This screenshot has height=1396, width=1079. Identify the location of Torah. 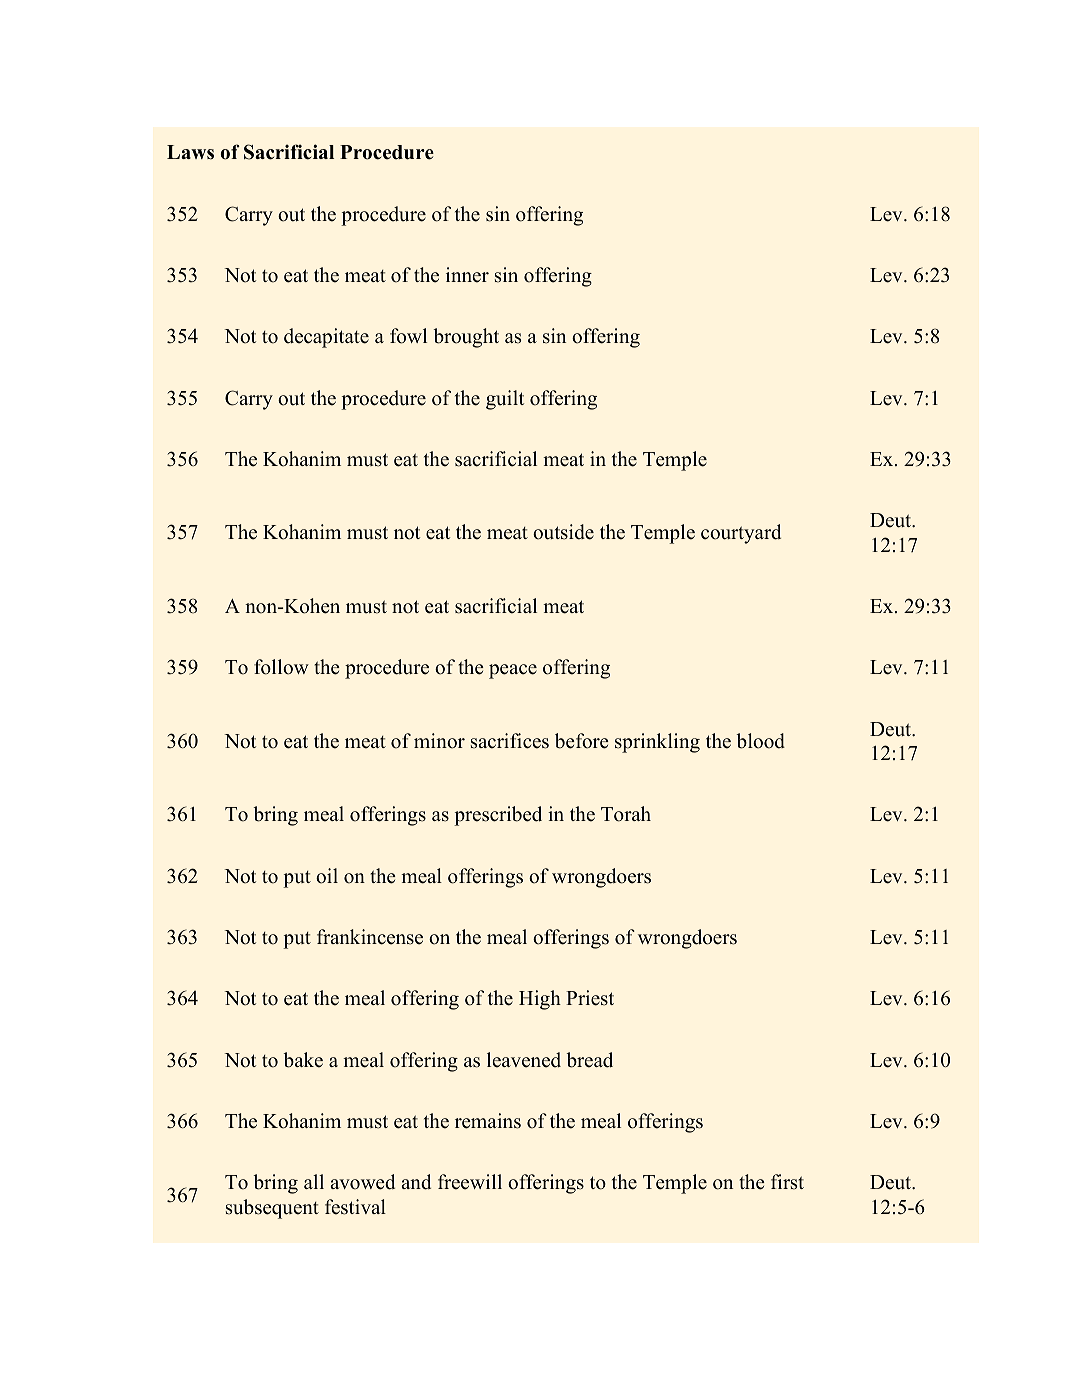
(626, 814).
